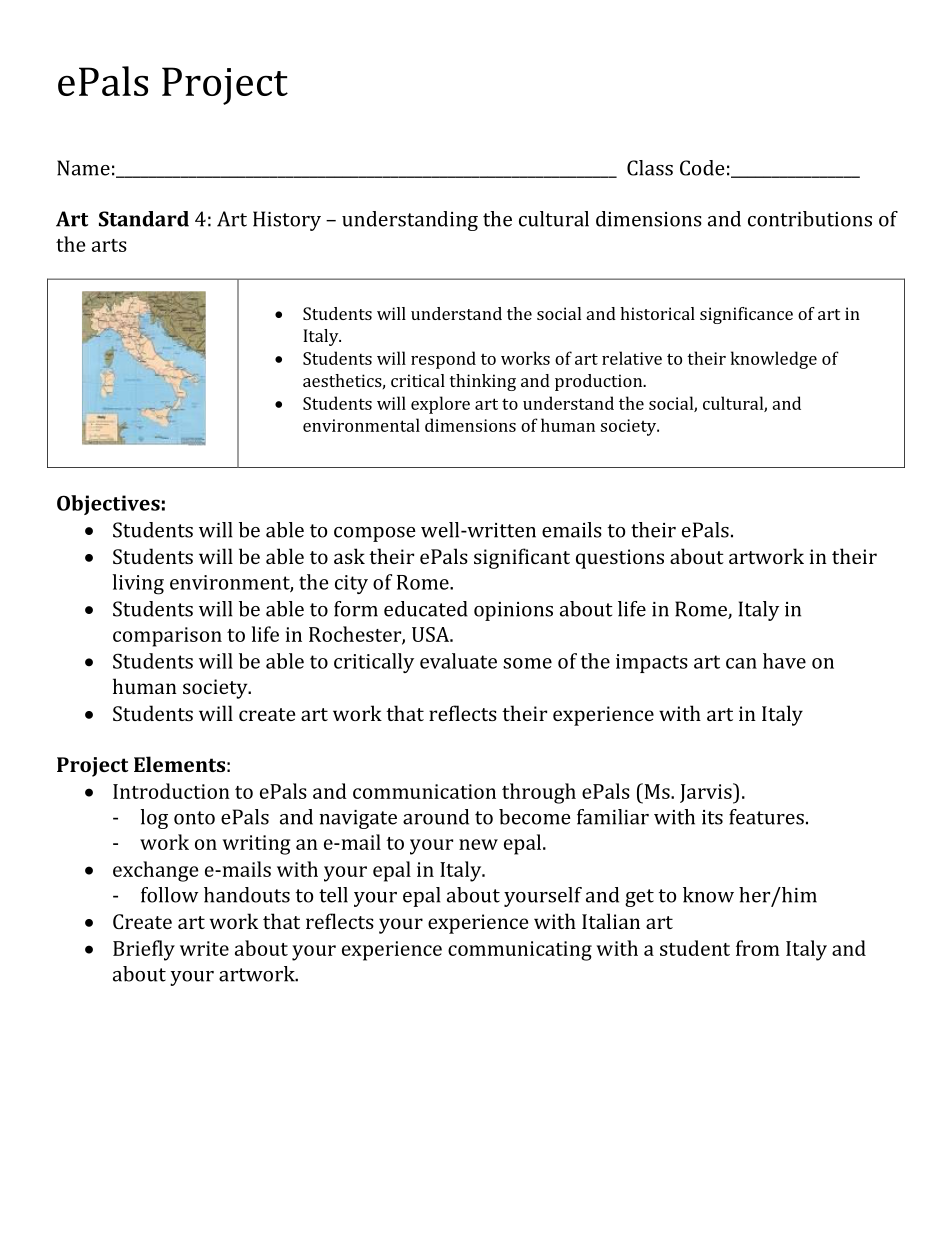 The width and height of the image is (952, 1233). I want to click on communicating, so click(520, 951).
